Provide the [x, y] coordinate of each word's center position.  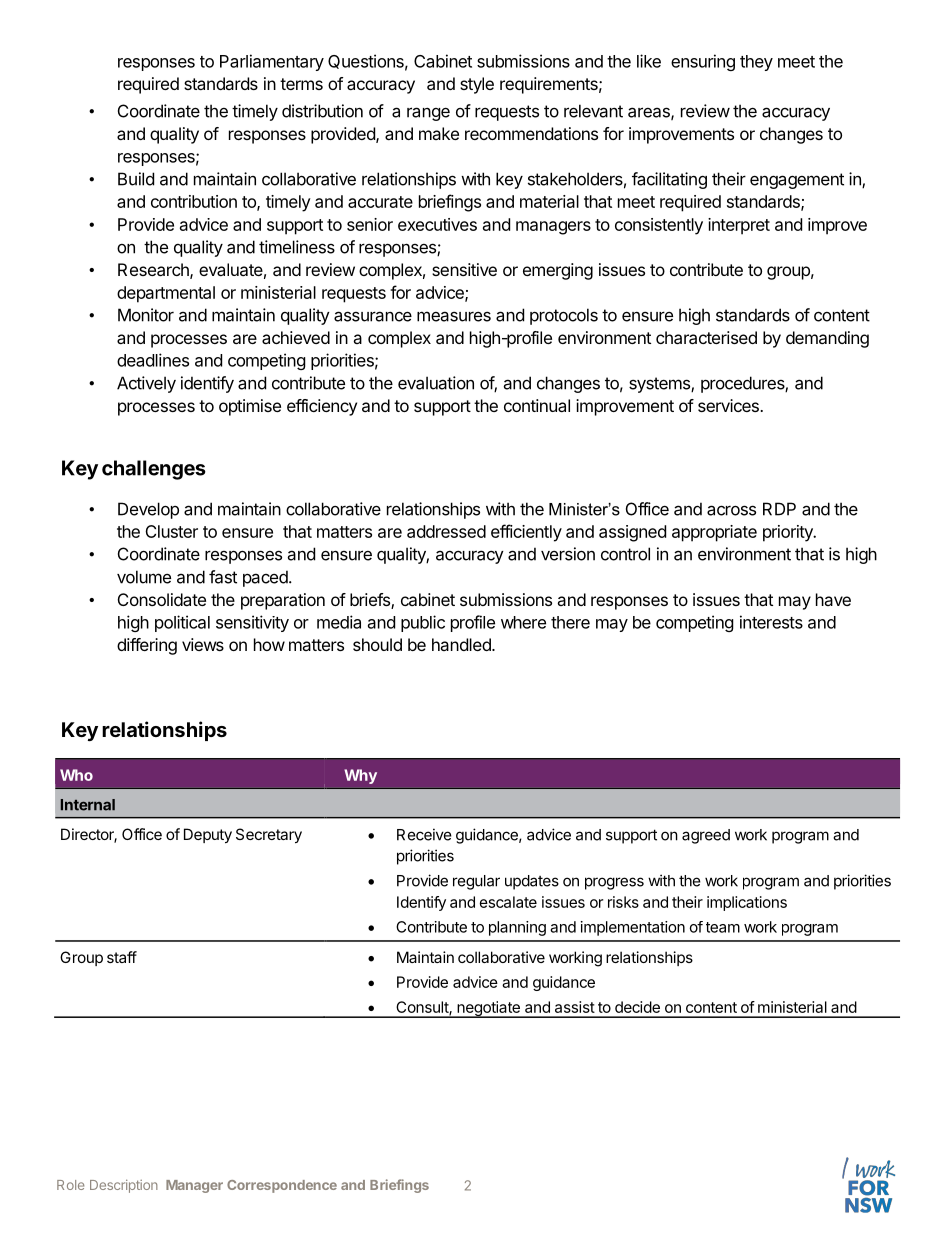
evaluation [436, 383]
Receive [424, 834]
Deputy [208, 835]
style [477, 85]
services [729, 405]
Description [124, 1186]
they [756, 63]
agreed [706, 836]
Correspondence [282, 1186]
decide [637, 1007]
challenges [154, 470]
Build [136, 179]
